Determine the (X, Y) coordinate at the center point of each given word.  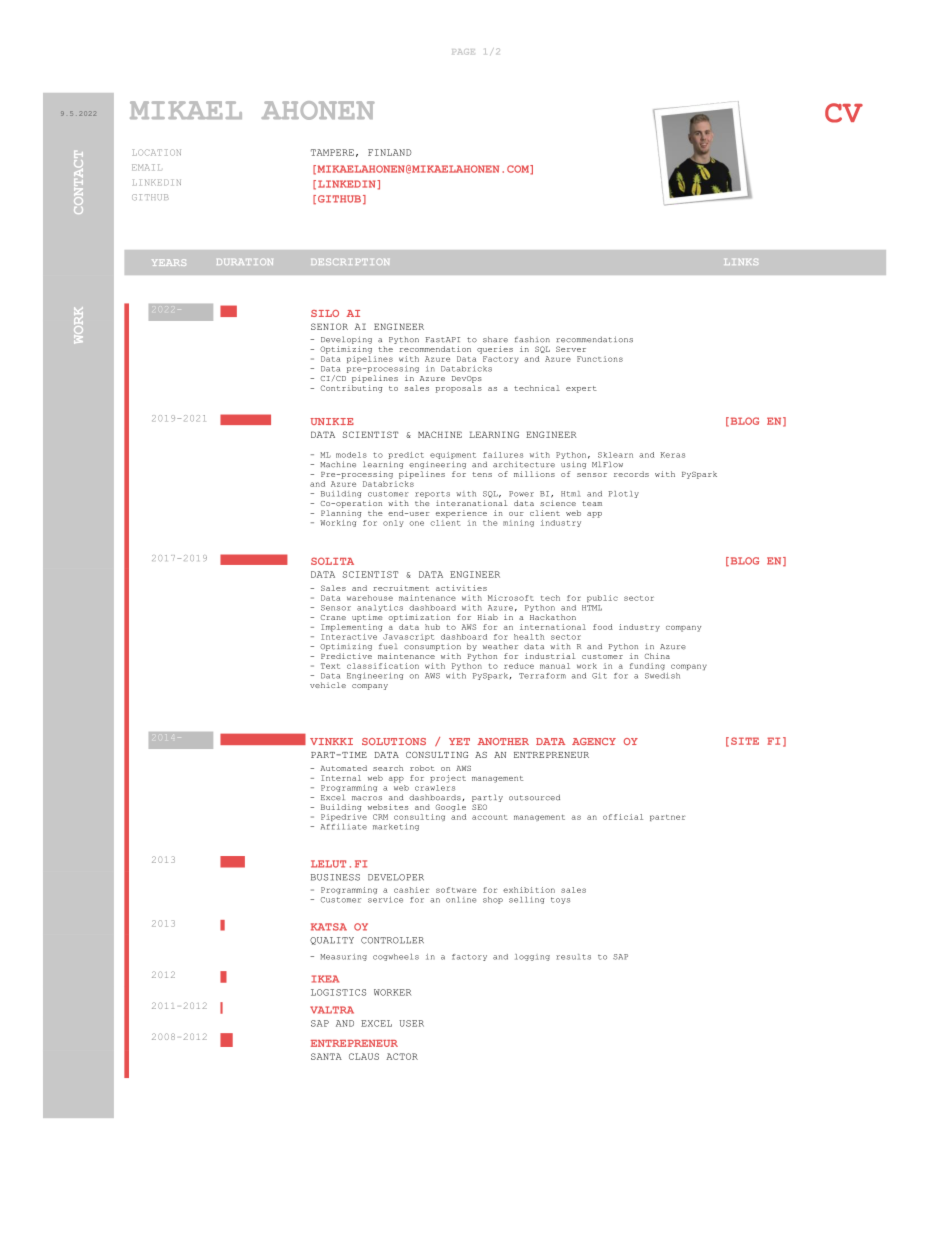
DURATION (245, 262)
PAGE (463, 52)
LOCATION (156, 152)
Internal (341, 778)
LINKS (741, 262)
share (495, 339)
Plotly (623, 494)
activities (461, 588)
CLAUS (364, 1056)
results (573, 957)
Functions (600, 359)
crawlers (435, 786)
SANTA (326, 1056)
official (623, 817)
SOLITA (332, 561)
